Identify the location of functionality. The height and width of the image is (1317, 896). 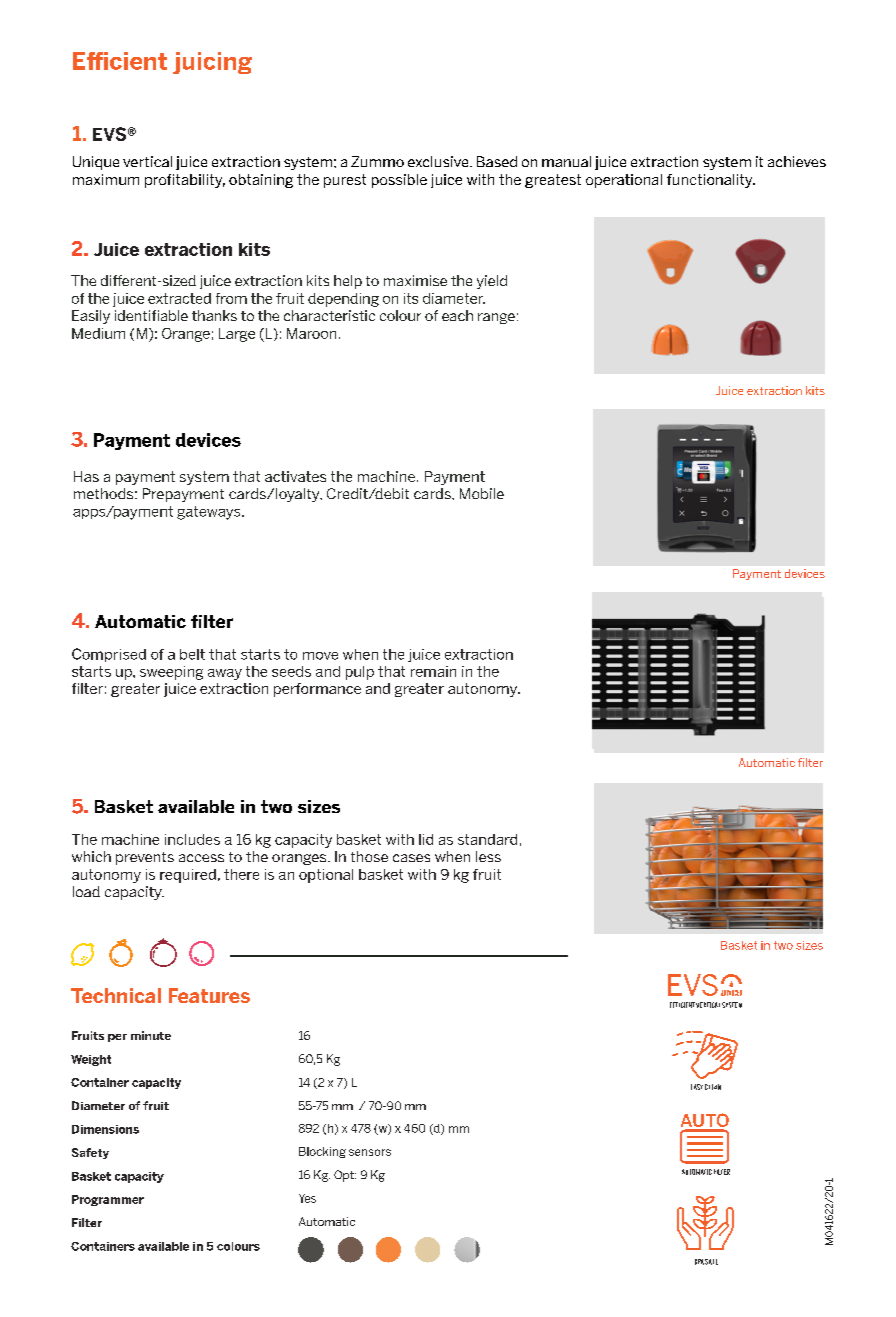
(711, 181).
